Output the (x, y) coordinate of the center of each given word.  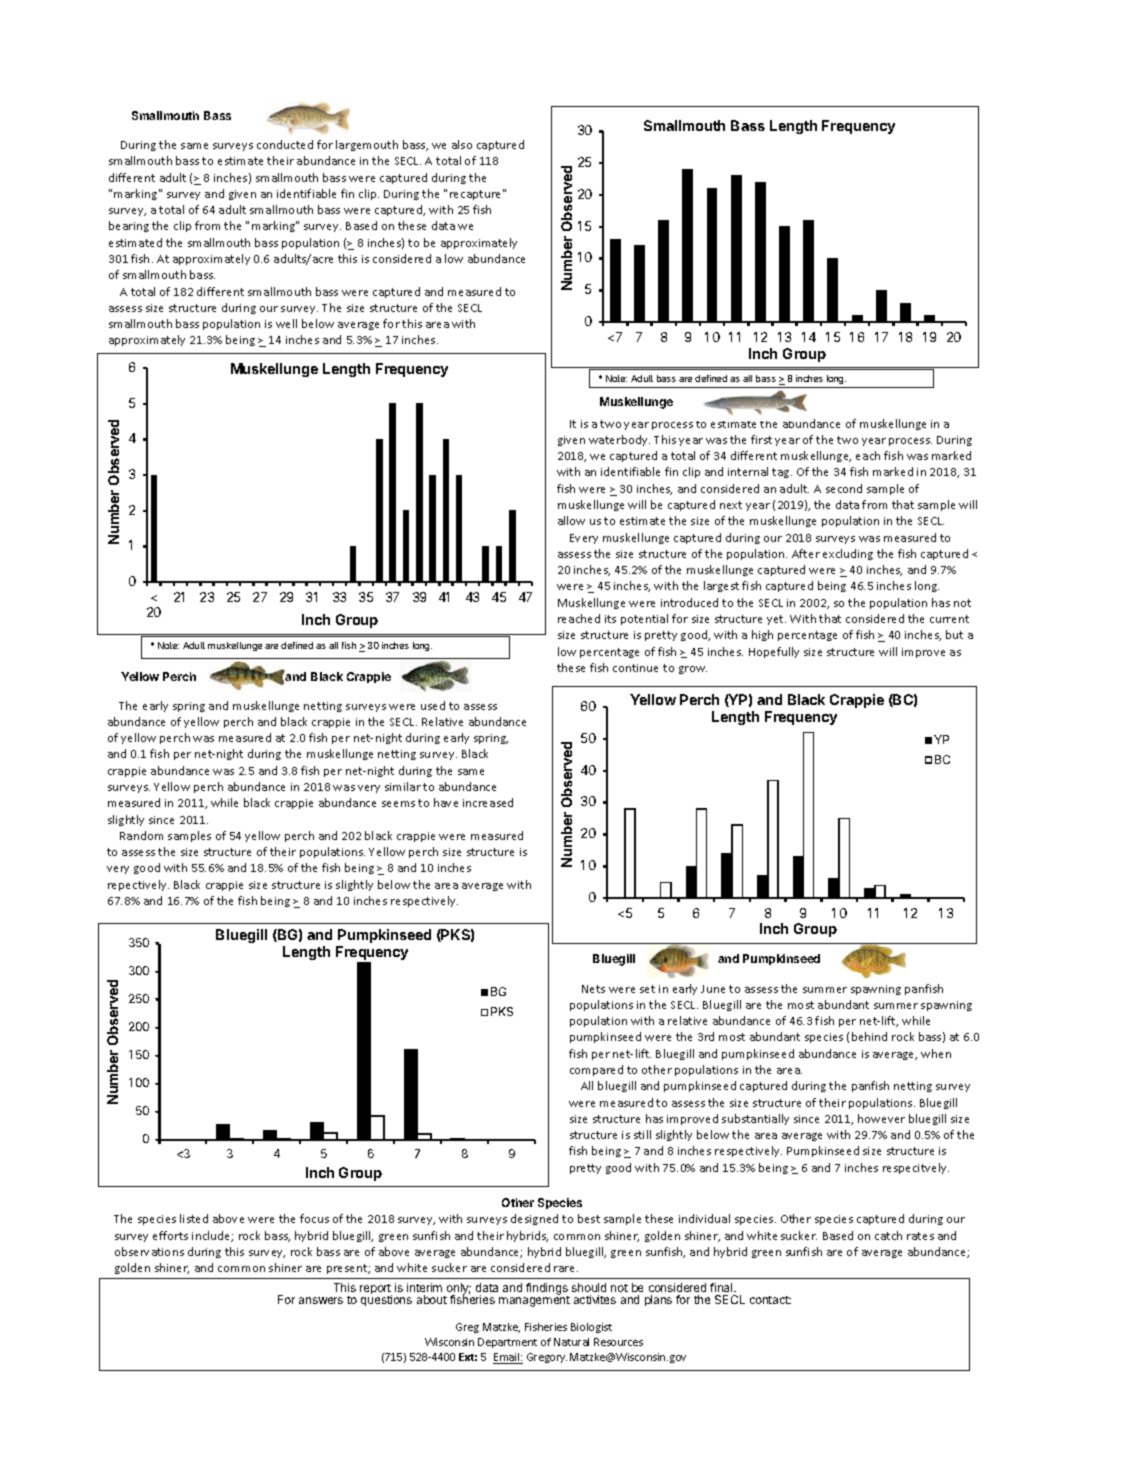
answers (321, 1300)
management (534, 1300)
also (462, 144)
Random (141, 835)
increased (488, 802)
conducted (285, 144)
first (761, 439)
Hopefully (774, 652)
